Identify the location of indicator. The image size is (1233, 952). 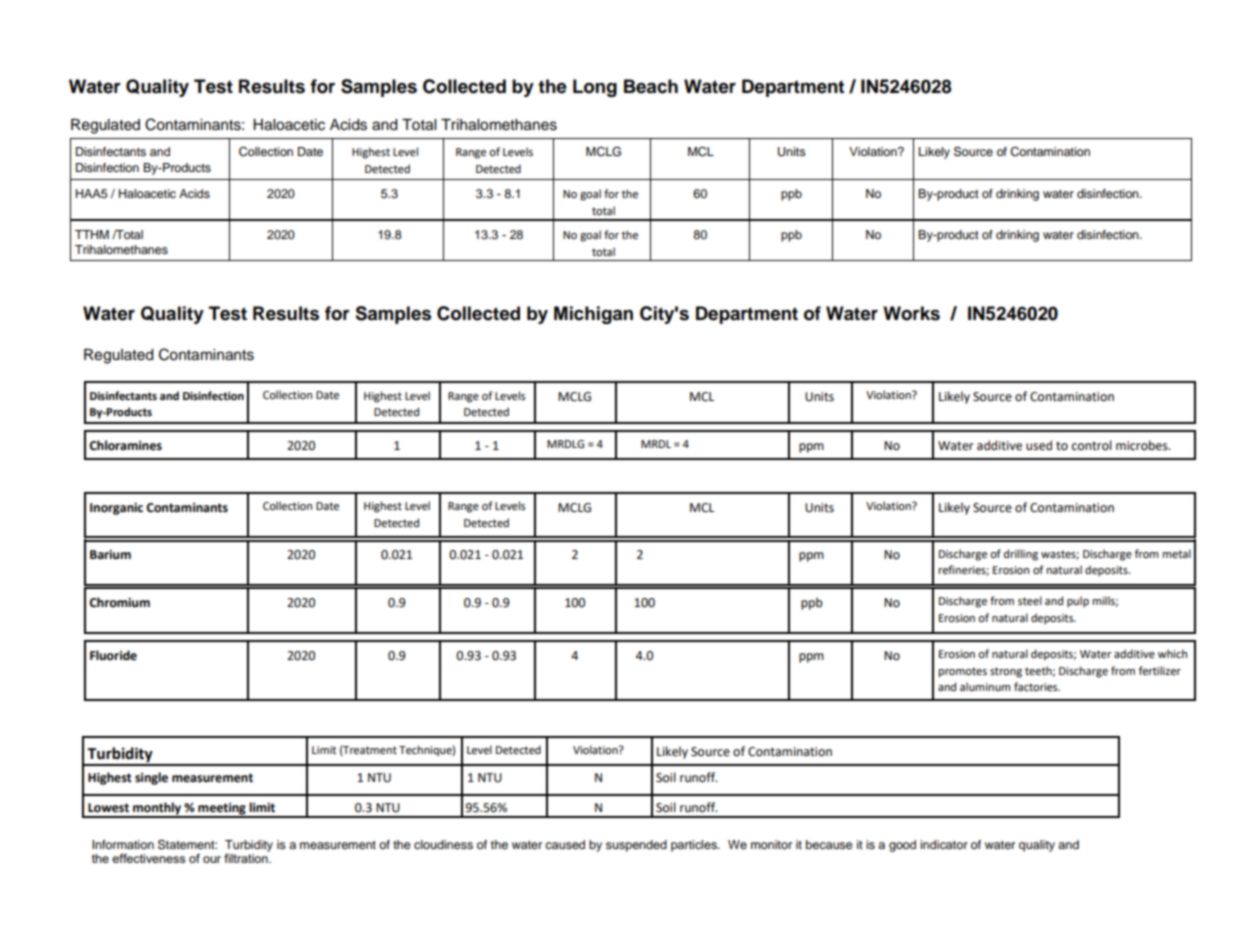
(944, 844).
